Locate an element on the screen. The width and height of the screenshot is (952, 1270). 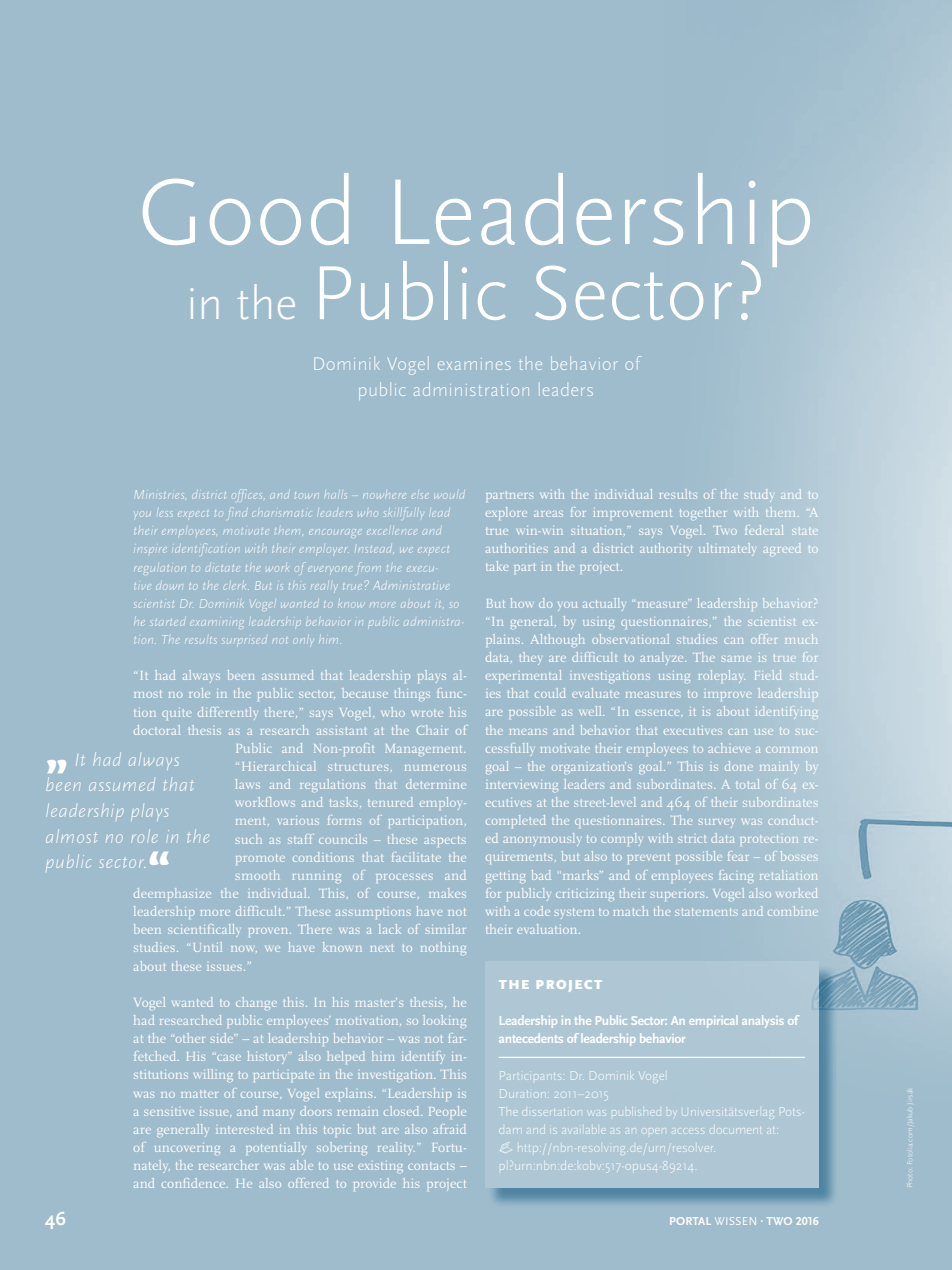
Chair is located at coordinates (432, 730).
